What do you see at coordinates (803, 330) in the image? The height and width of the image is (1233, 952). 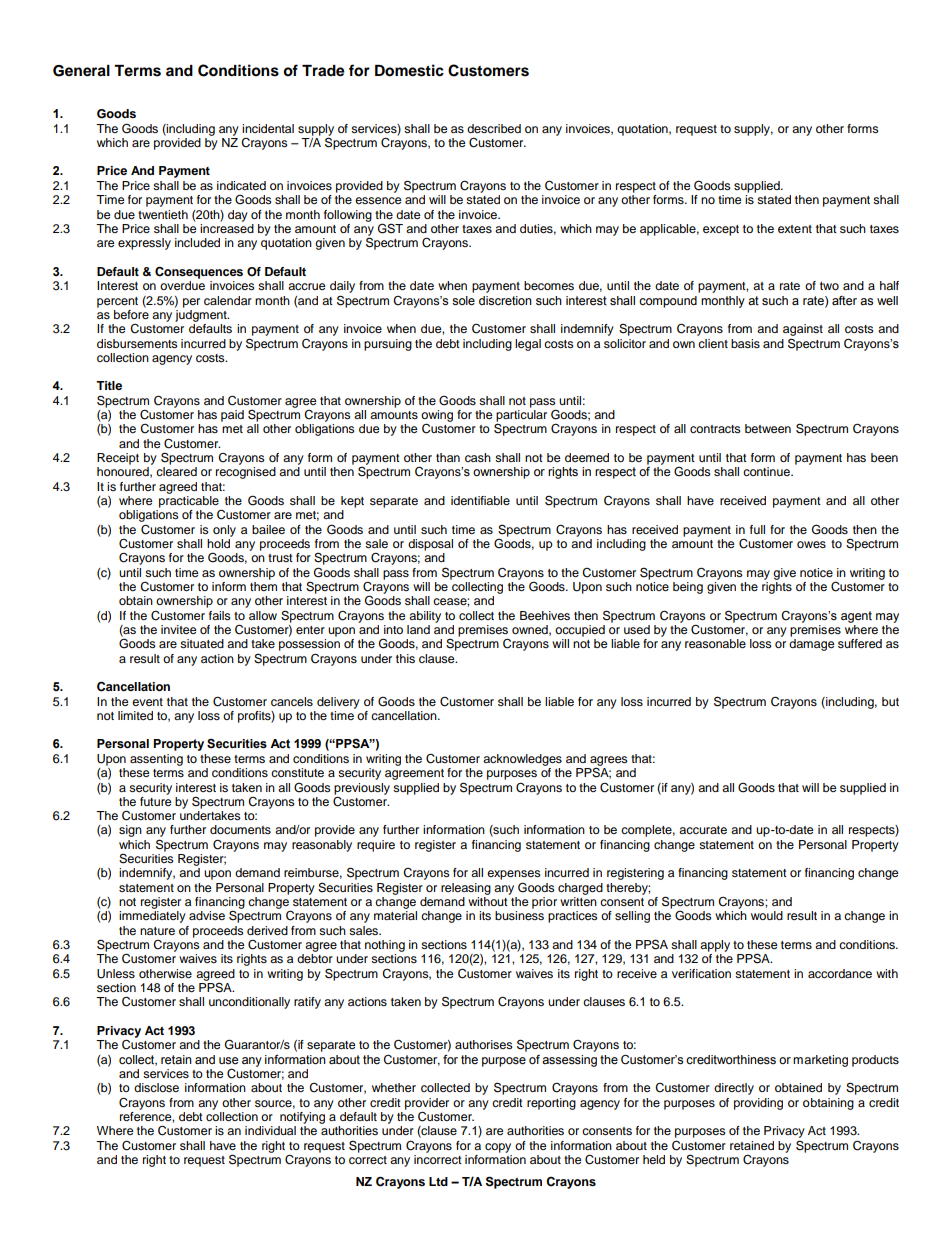 I see `against` at bounding box center [803, 330].
